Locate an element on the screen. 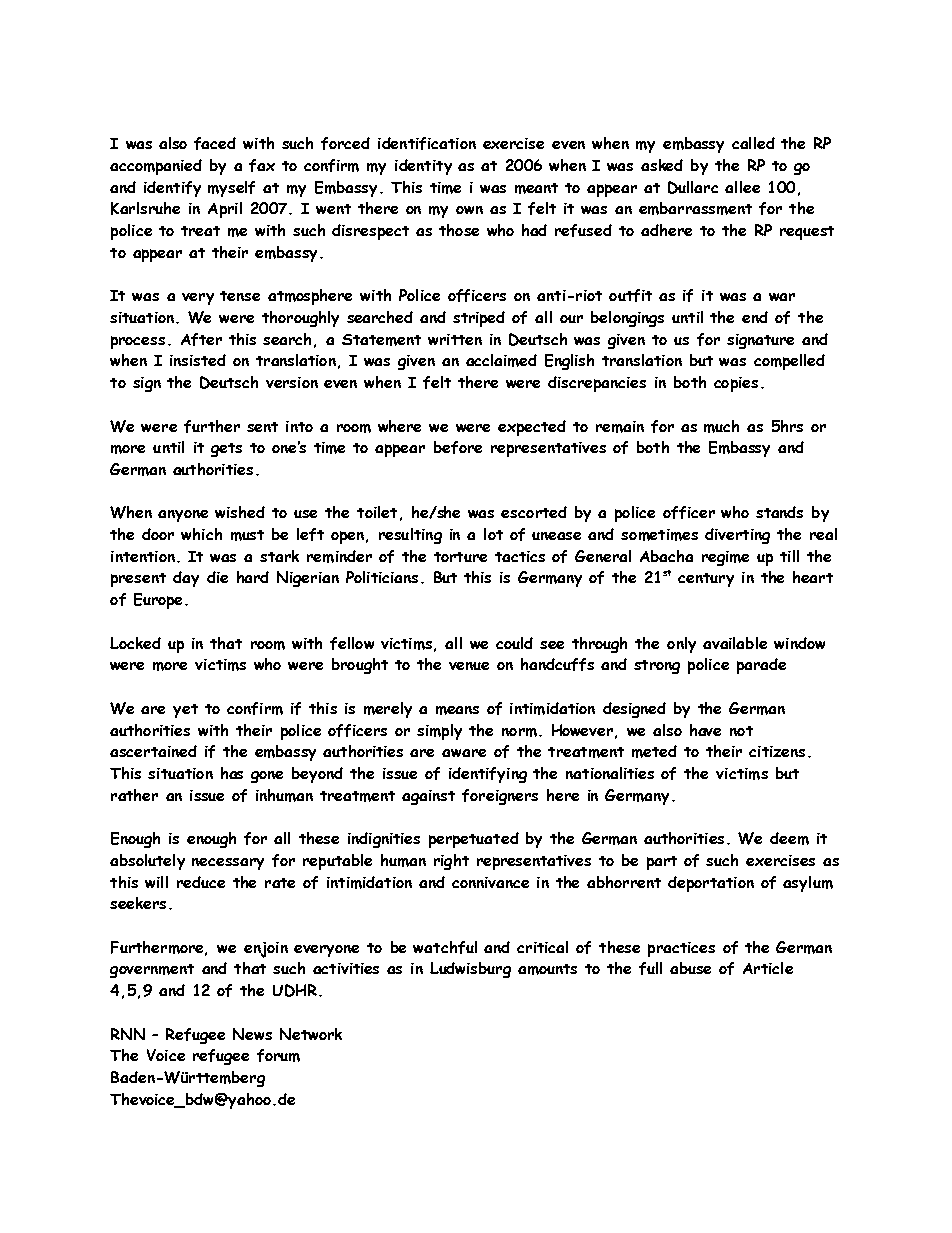  myself is located at coordinates (231, 189).
